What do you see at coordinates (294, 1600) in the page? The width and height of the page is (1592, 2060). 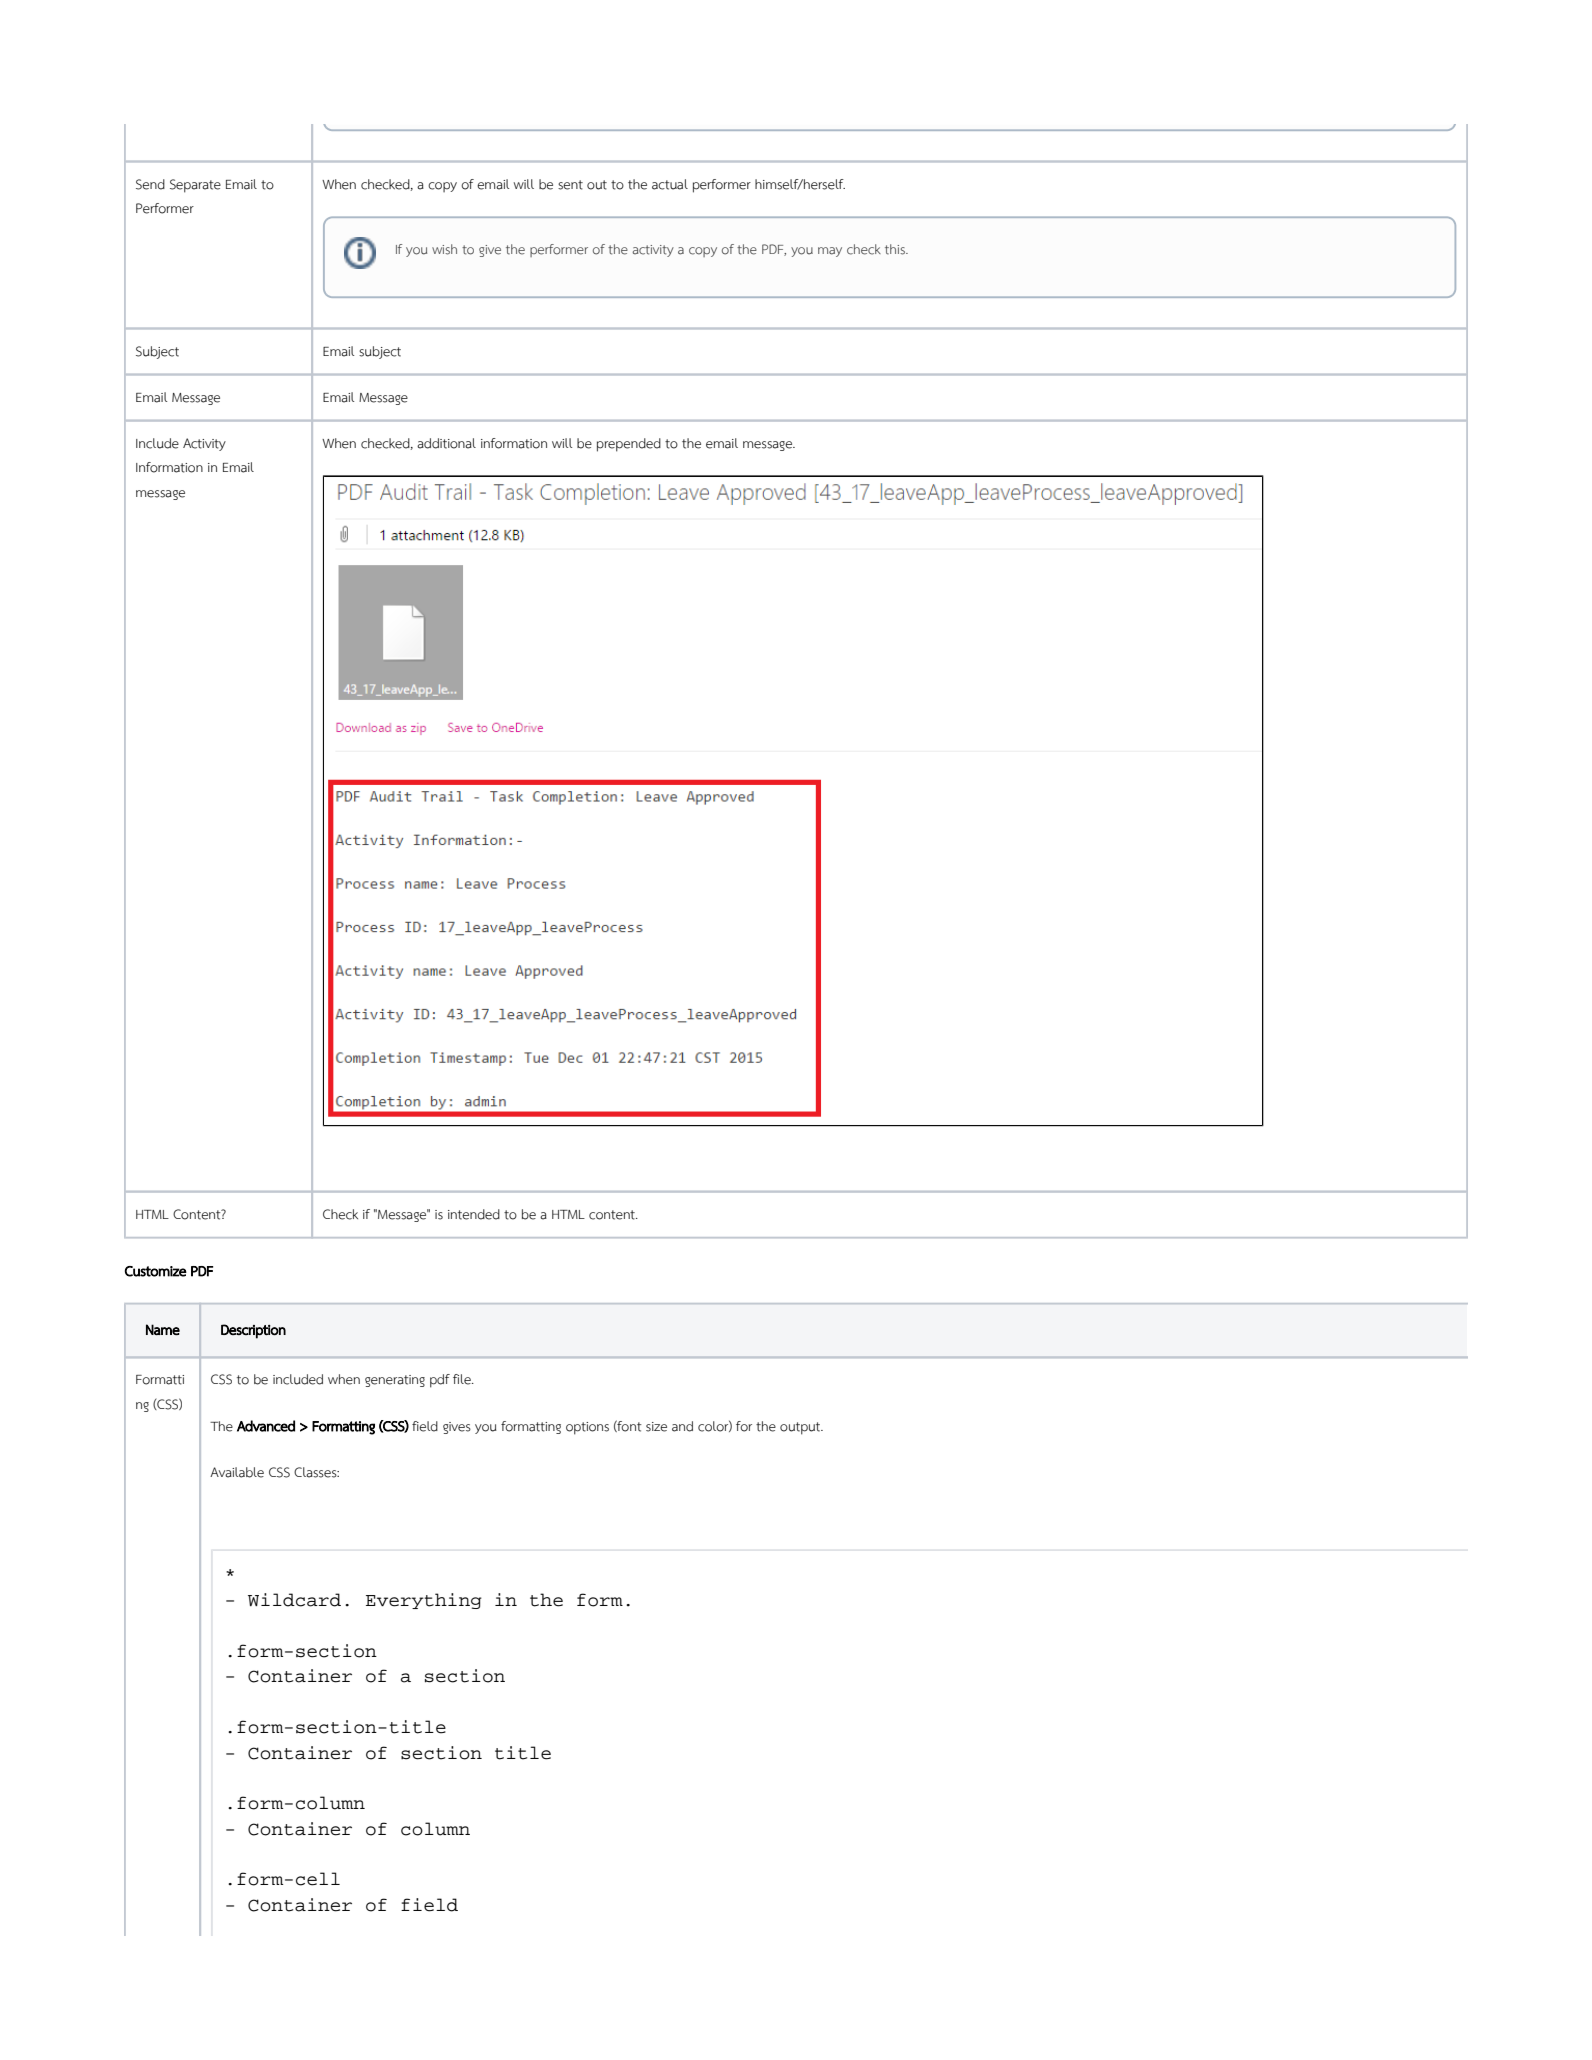 I see `Wildcard` at bounding box center [294, 1600].
